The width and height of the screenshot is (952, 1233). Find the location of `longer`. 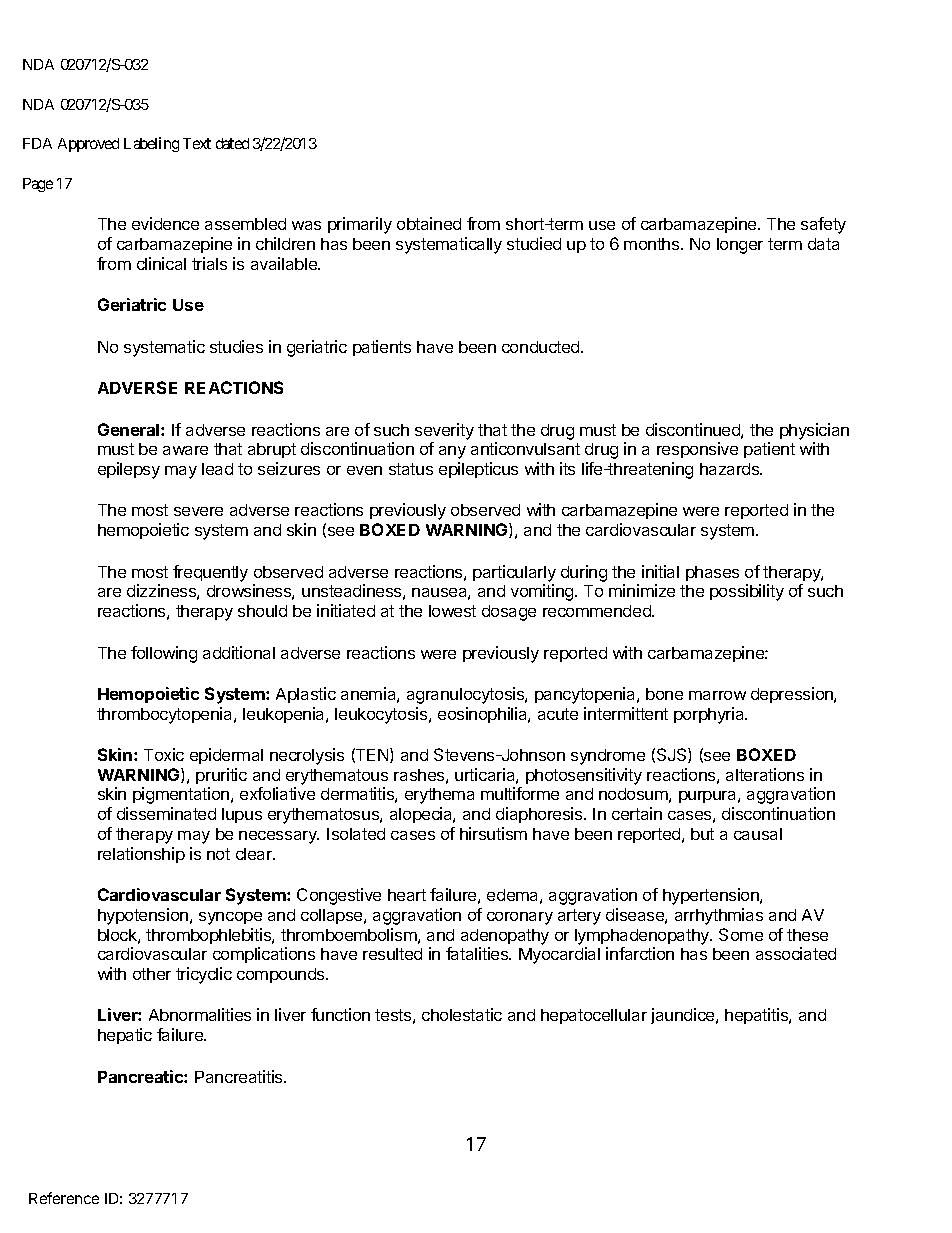

longer is located at coordinates (740, 246).
